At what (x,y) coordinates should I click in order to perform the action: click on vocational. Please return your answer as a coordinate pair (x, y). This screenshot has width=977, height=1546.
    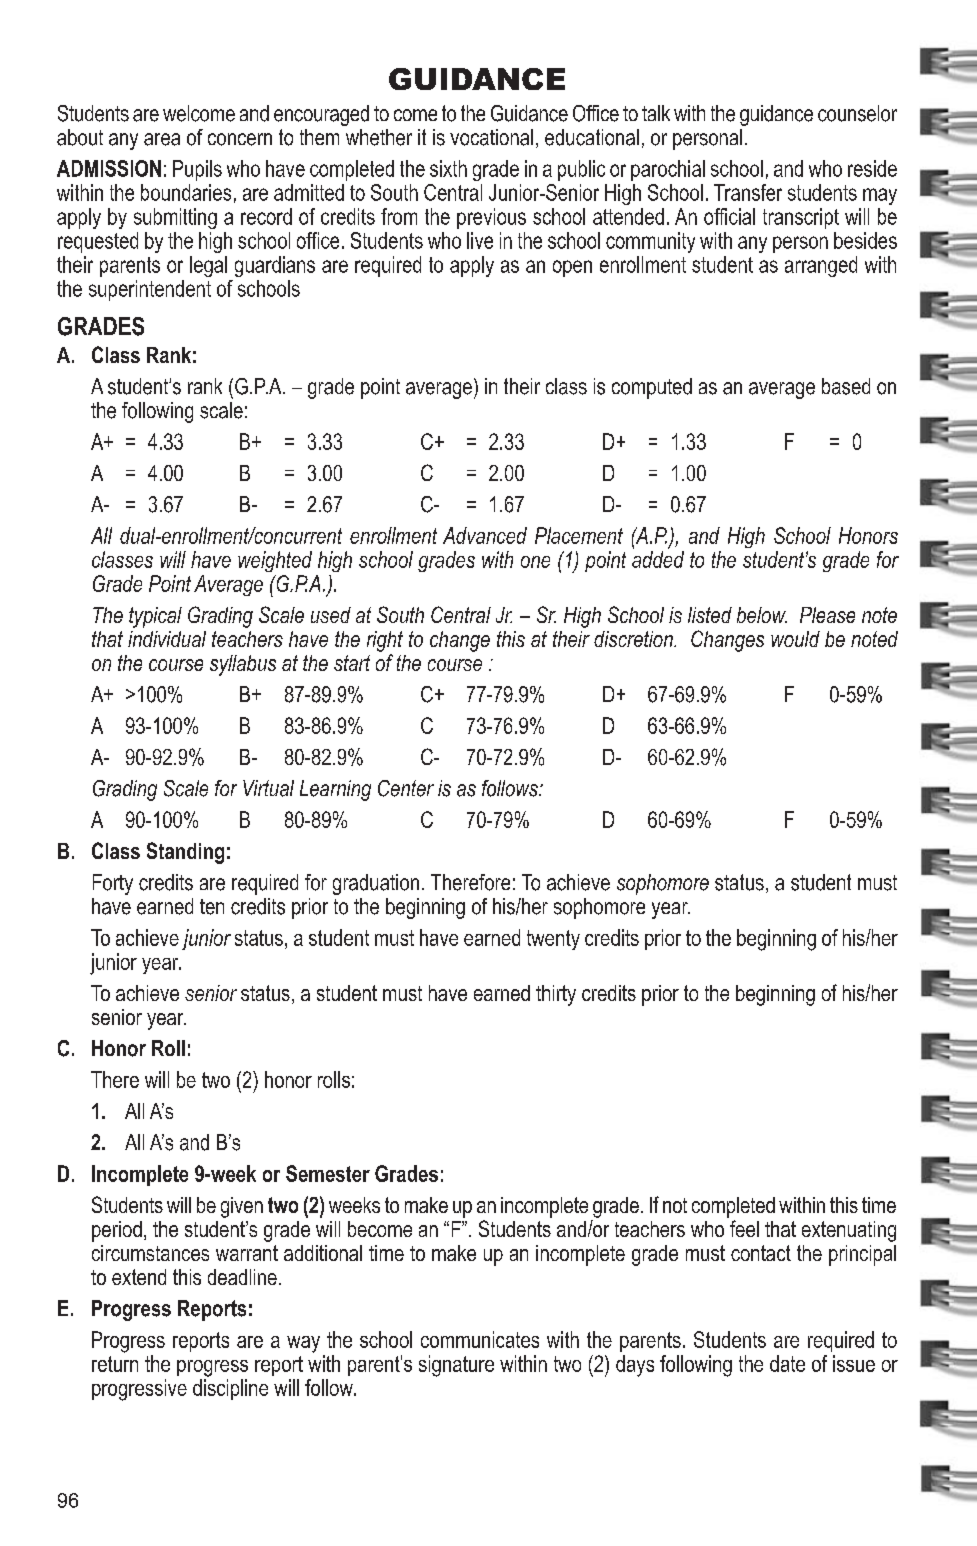
    Looking at the image, I should click on (491, 137).
